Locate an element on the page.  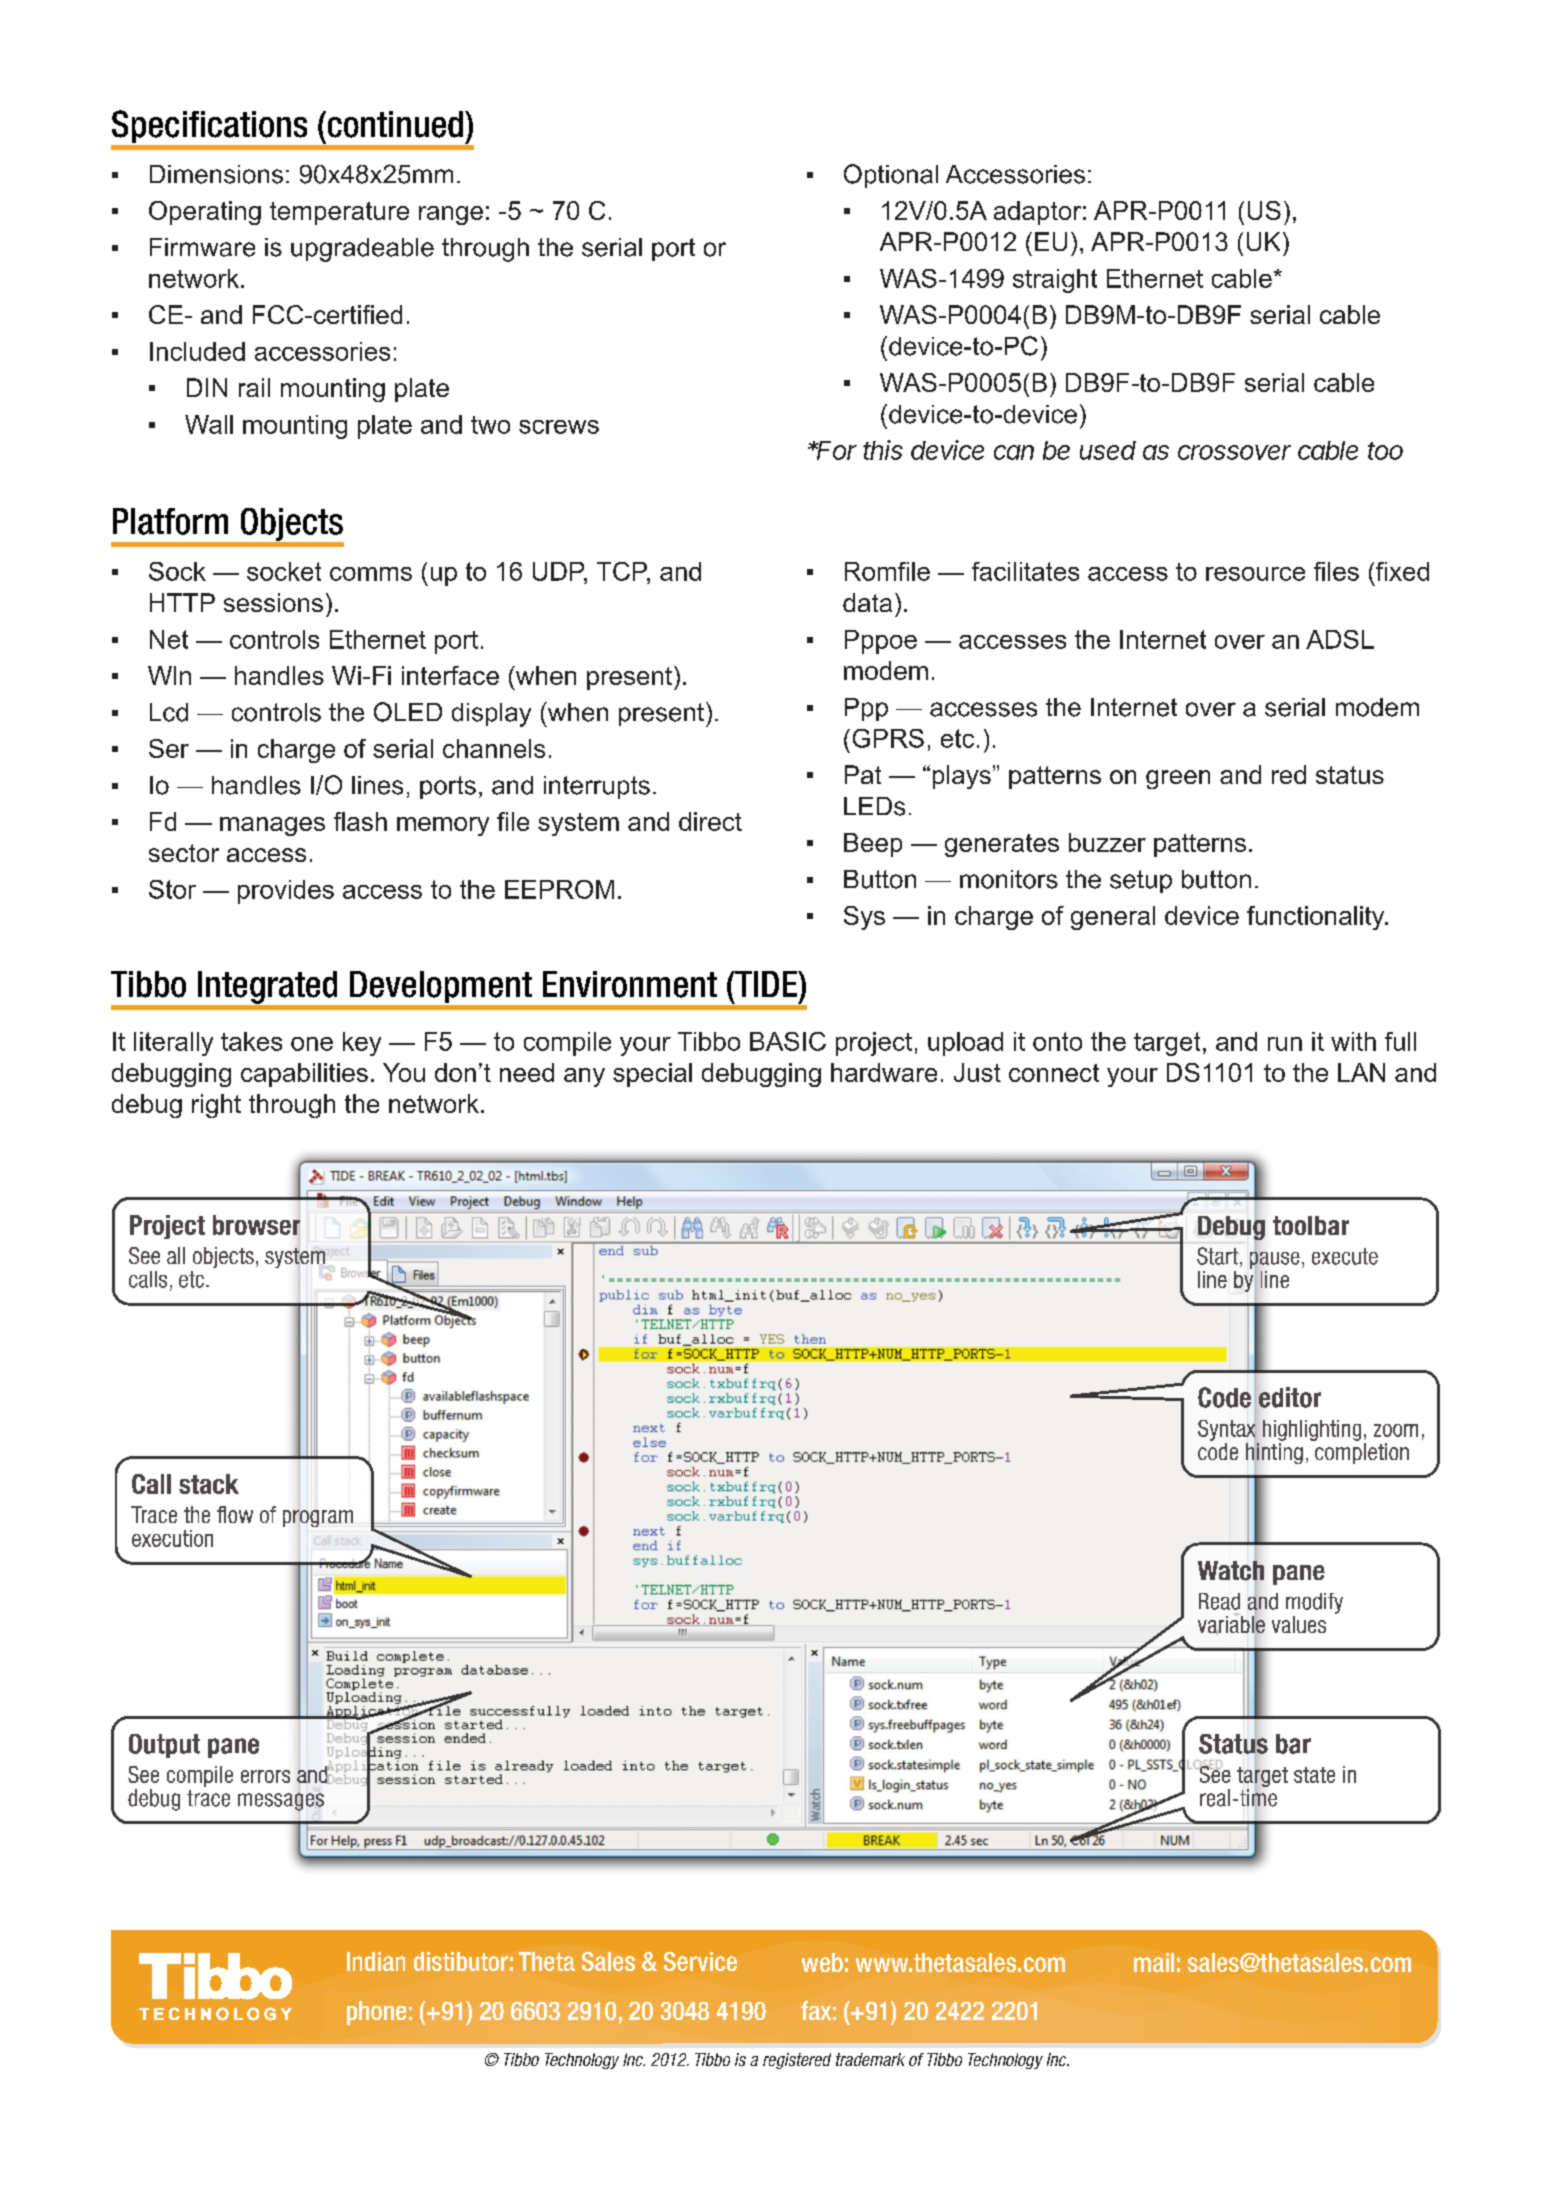
data is located at coordinates (867, 602).
